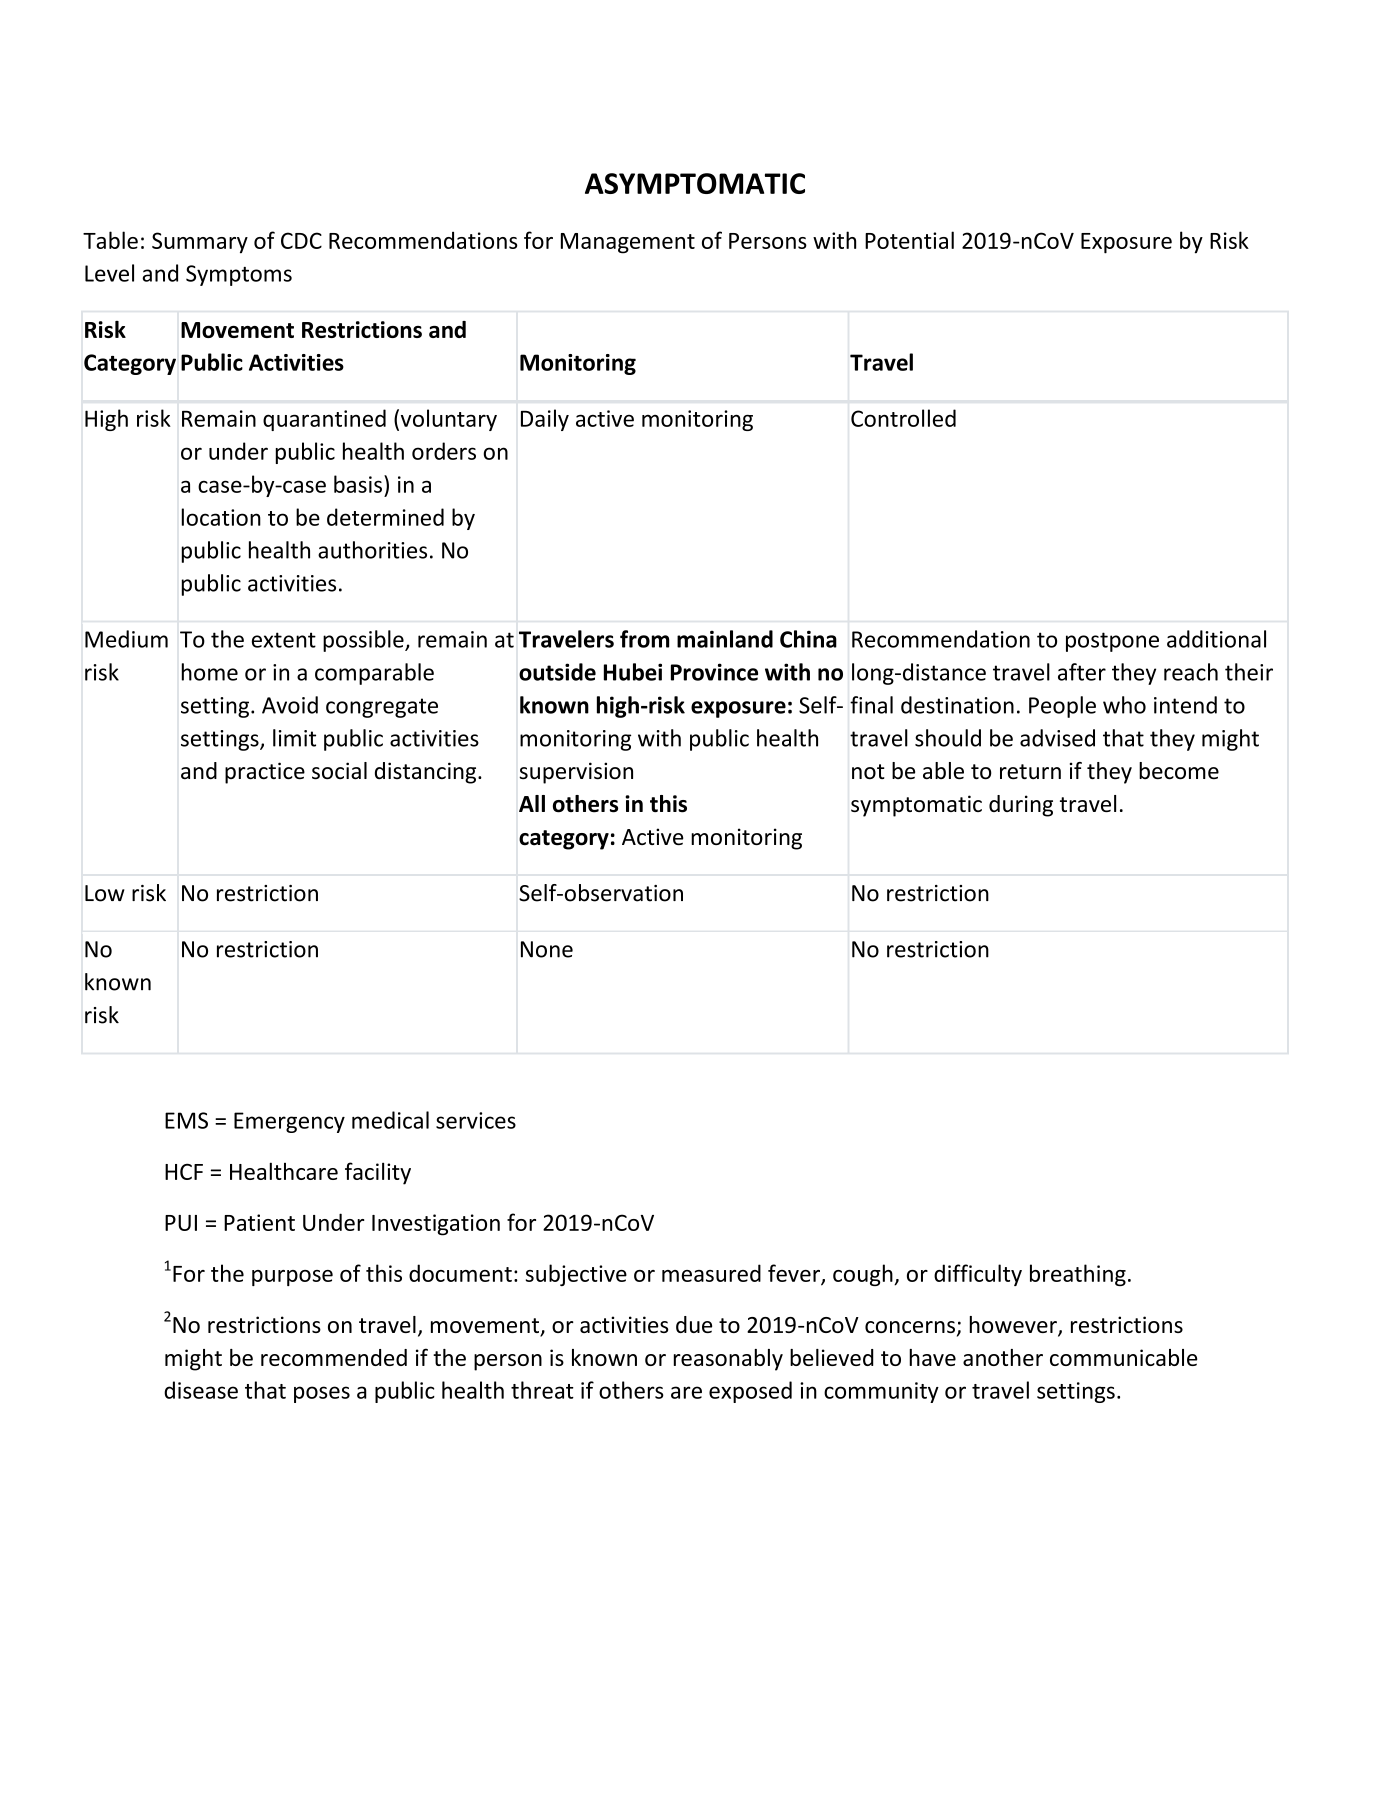  Describe the element at coordinates (476, 1120) in the screenshot. I see `services` at that location.
